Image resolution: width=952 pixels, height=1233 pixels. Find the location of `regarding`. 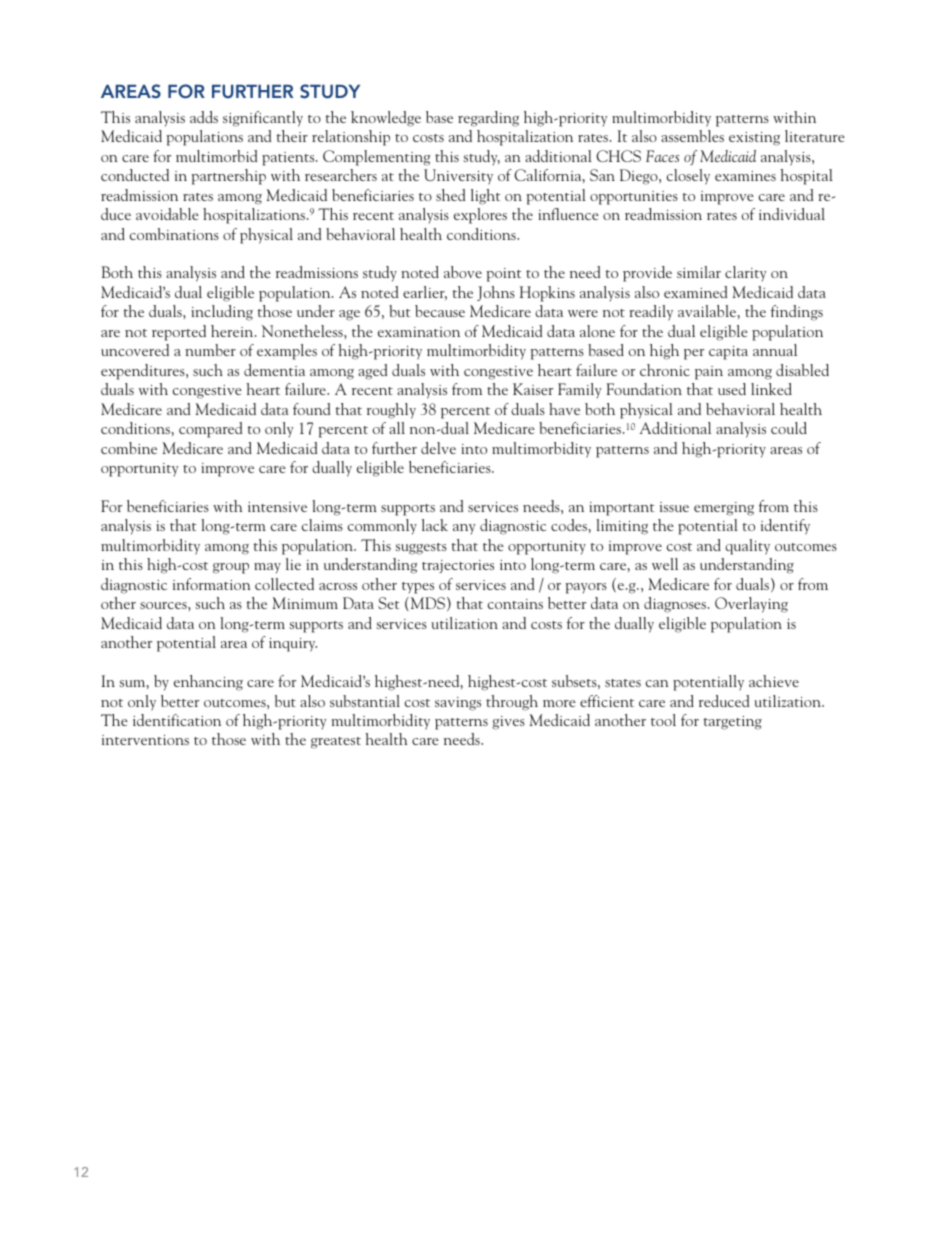

regarding is located at coordinates (488, 119).
